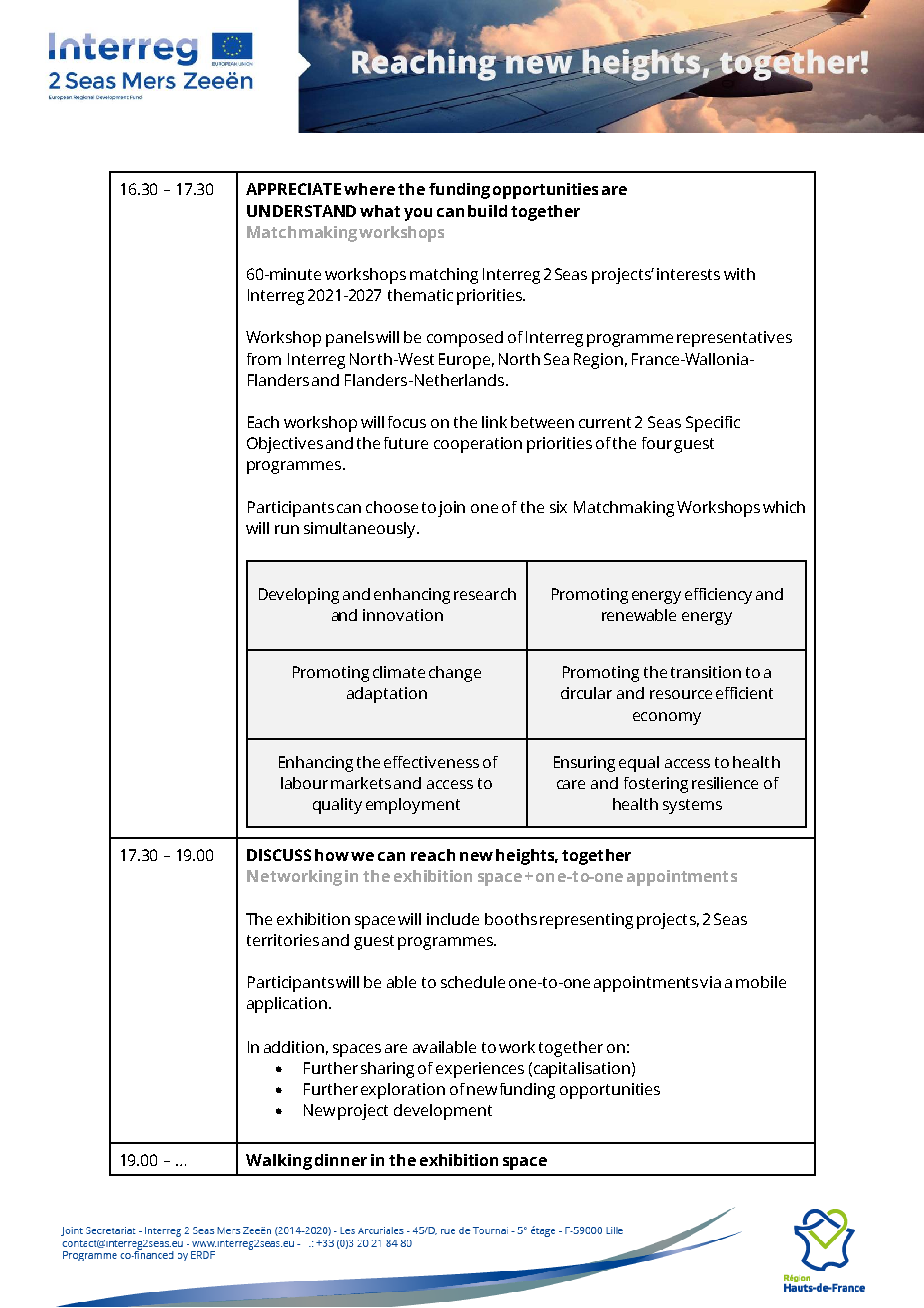  What do you see at coordinates (341, 1160) in the screenshot?
I see `dinner` at bounding box center [341, 1160].
